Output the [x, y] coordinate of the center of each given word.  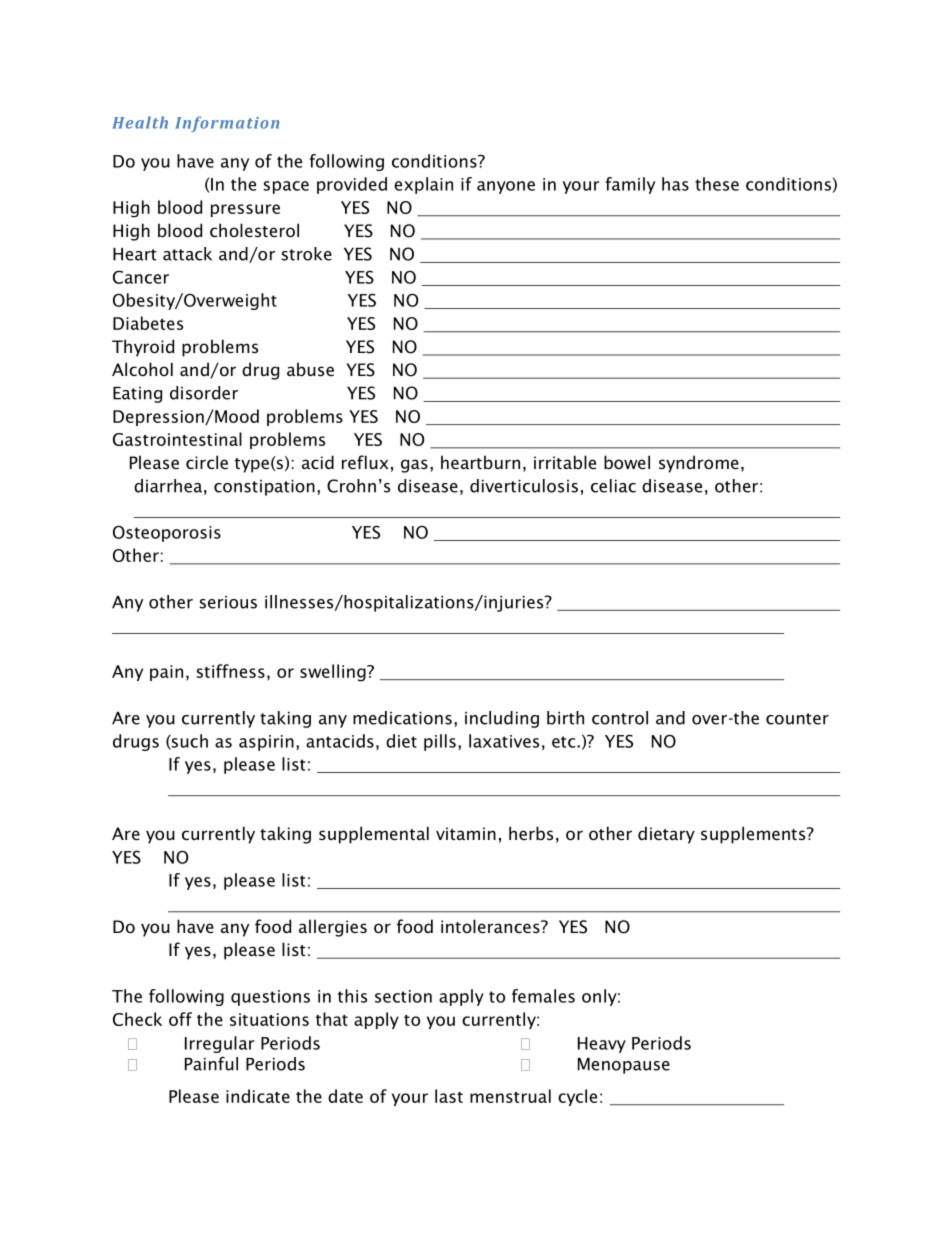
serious [228, 602]
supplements [754, 835]
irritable [565, 462]
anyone [506, 187]
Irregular [219, 1044]
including [502, 719]
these [717, 184]
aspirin [266, 743]
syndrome [699, 464]
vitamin [466, 833]
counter [797, 719]
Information [227, 124]
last [449, 1096]
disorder [204, 393]
